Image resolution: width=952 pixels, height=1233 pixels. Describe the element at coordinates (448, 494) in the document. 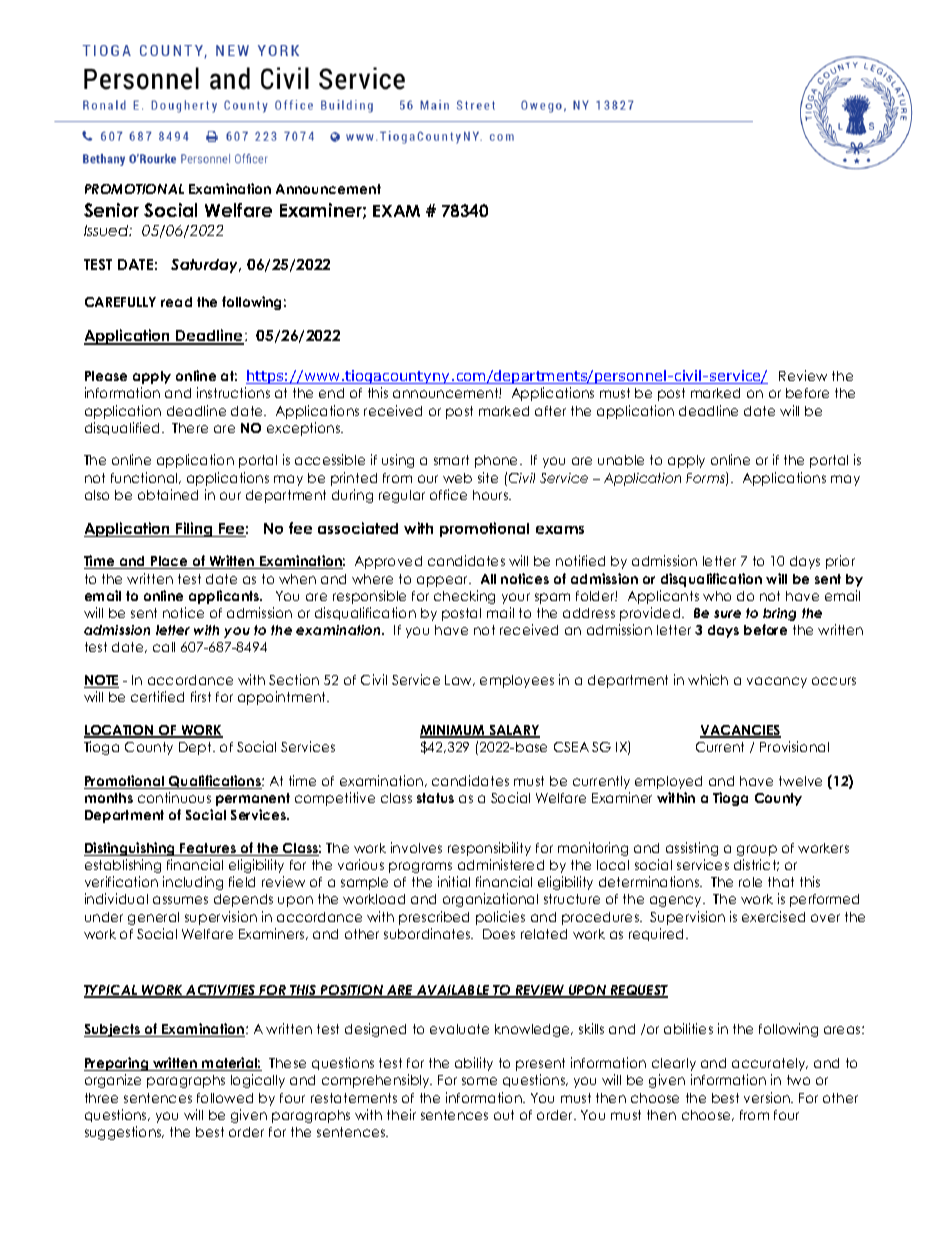

I see `office` at that location.
